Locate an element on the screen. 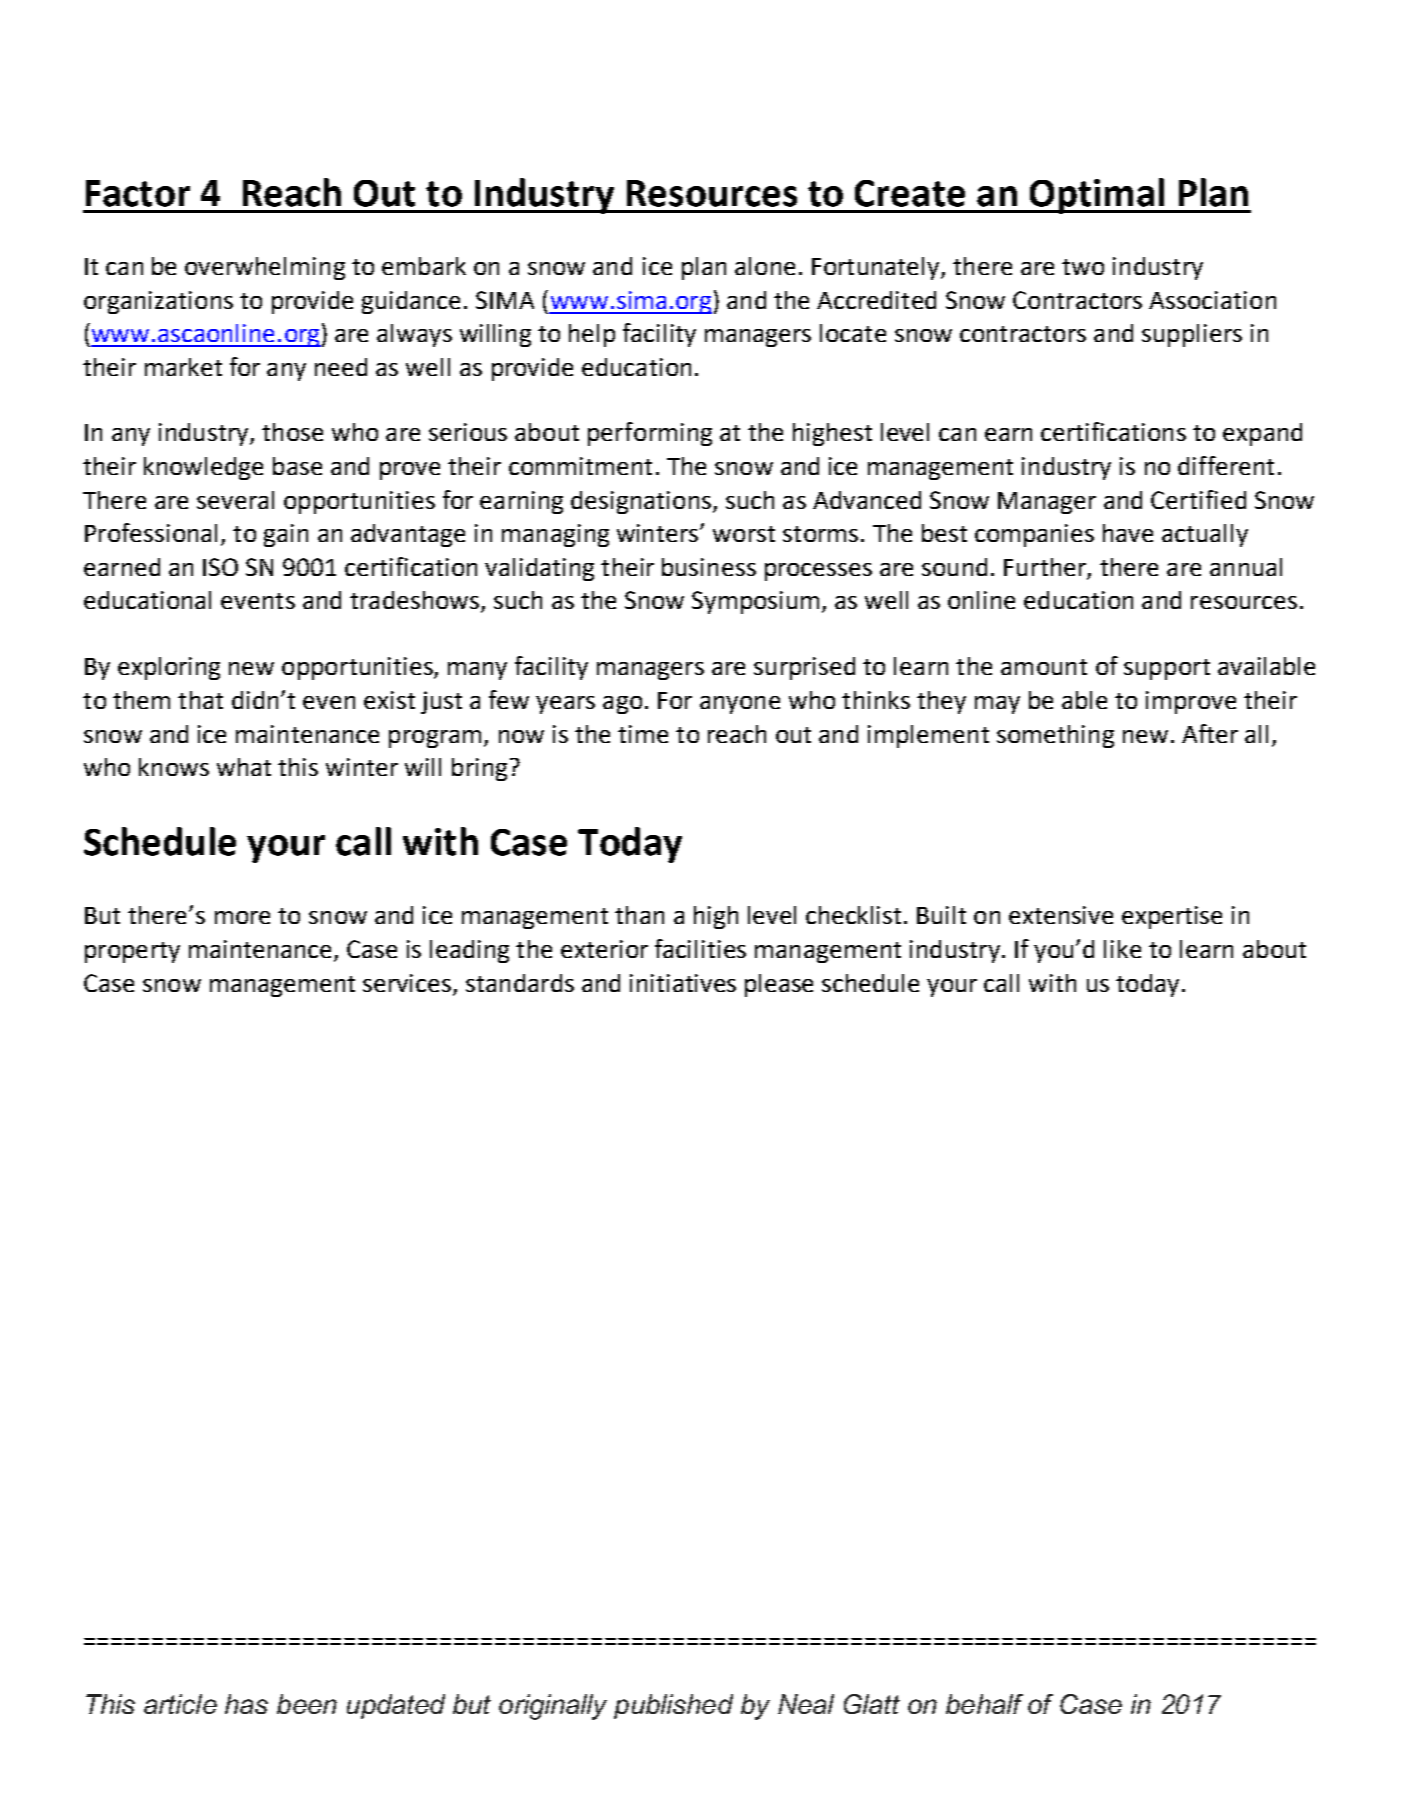 The width and height of the screenshot is (1404, 1818). has is located at coordinates (246, 1704).
